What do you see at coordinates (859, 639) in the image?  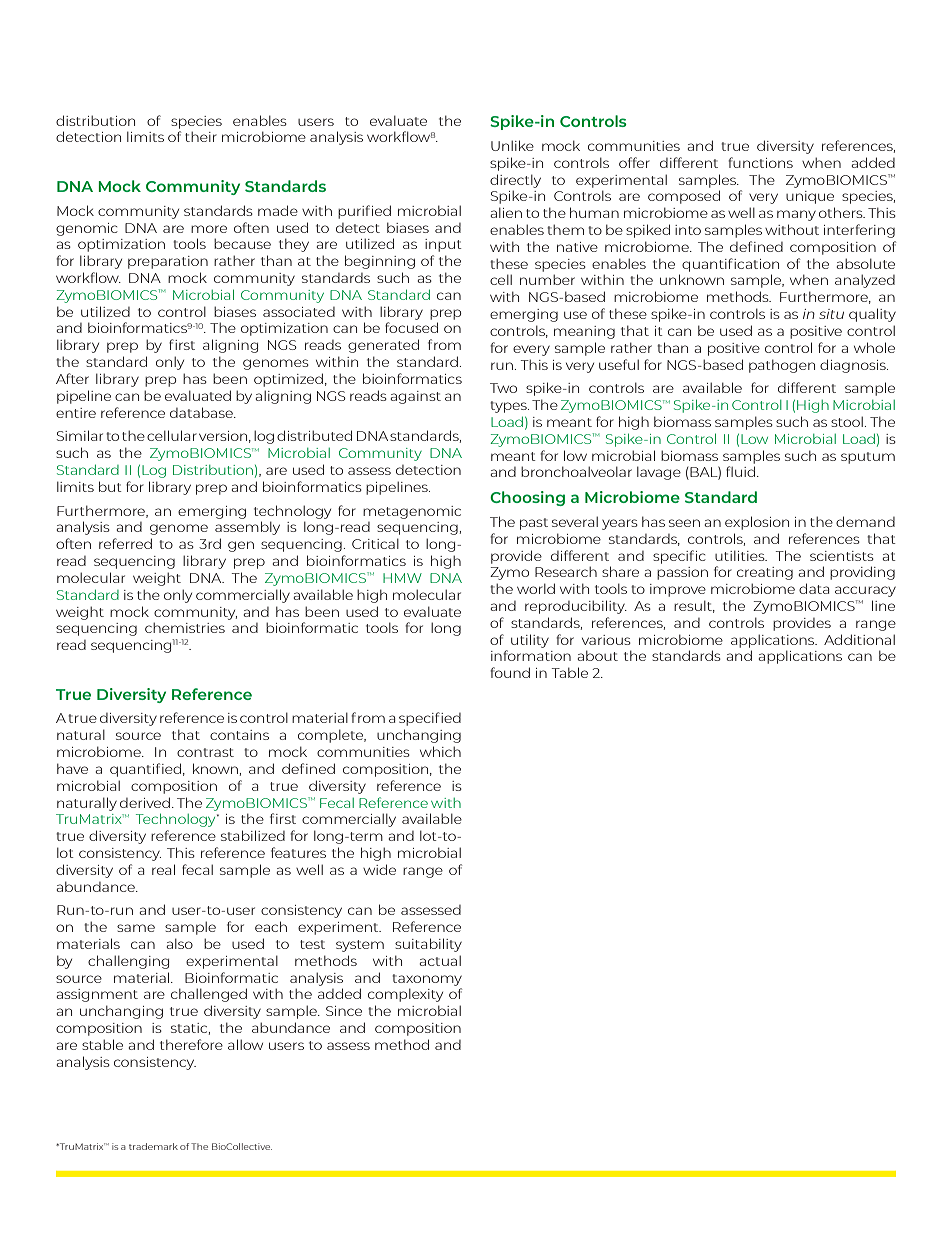 I see `Additional` at bounding box center [859, 639].
